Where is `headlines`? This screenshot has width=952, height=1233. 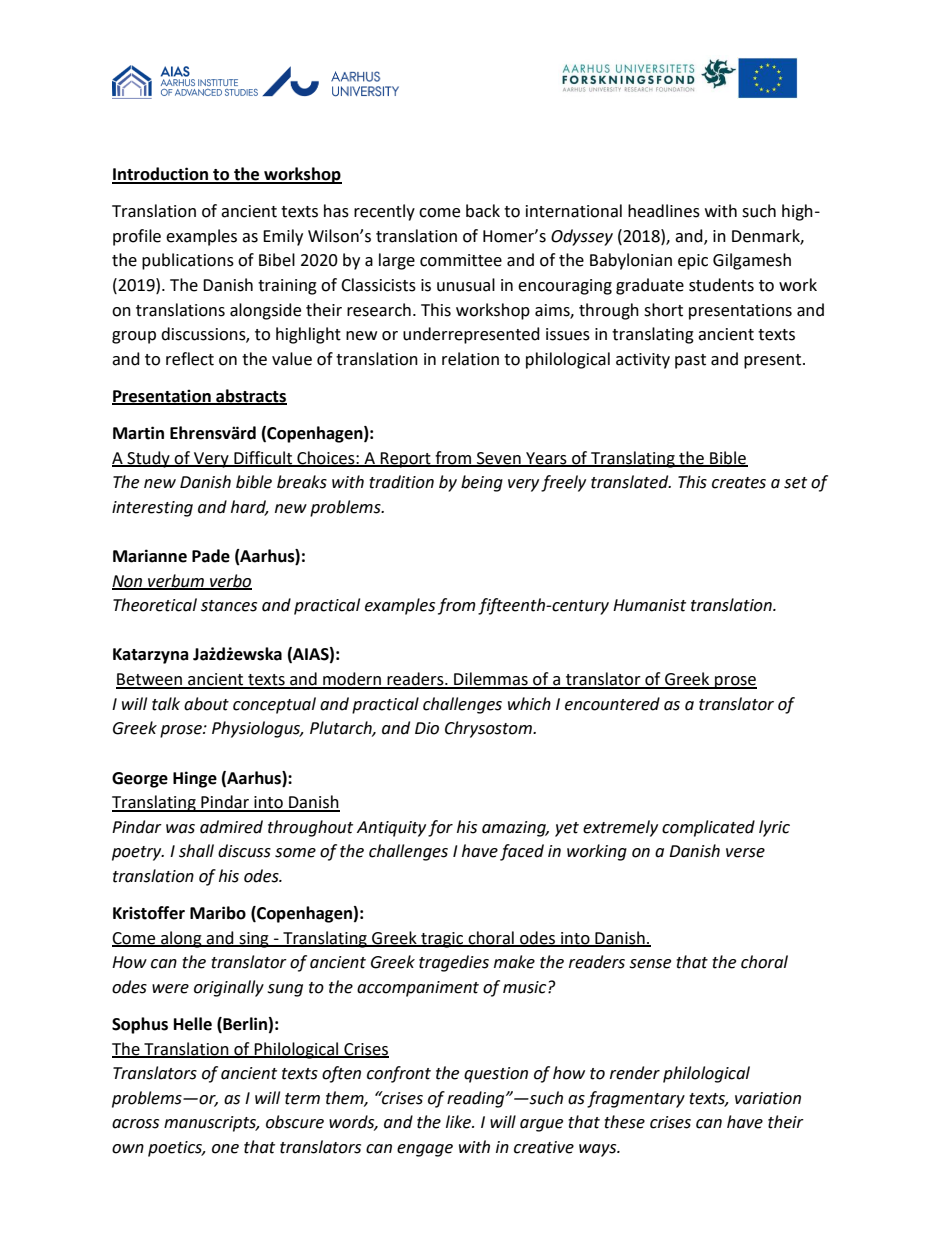 headlines is located at coordinates (664, 211).
